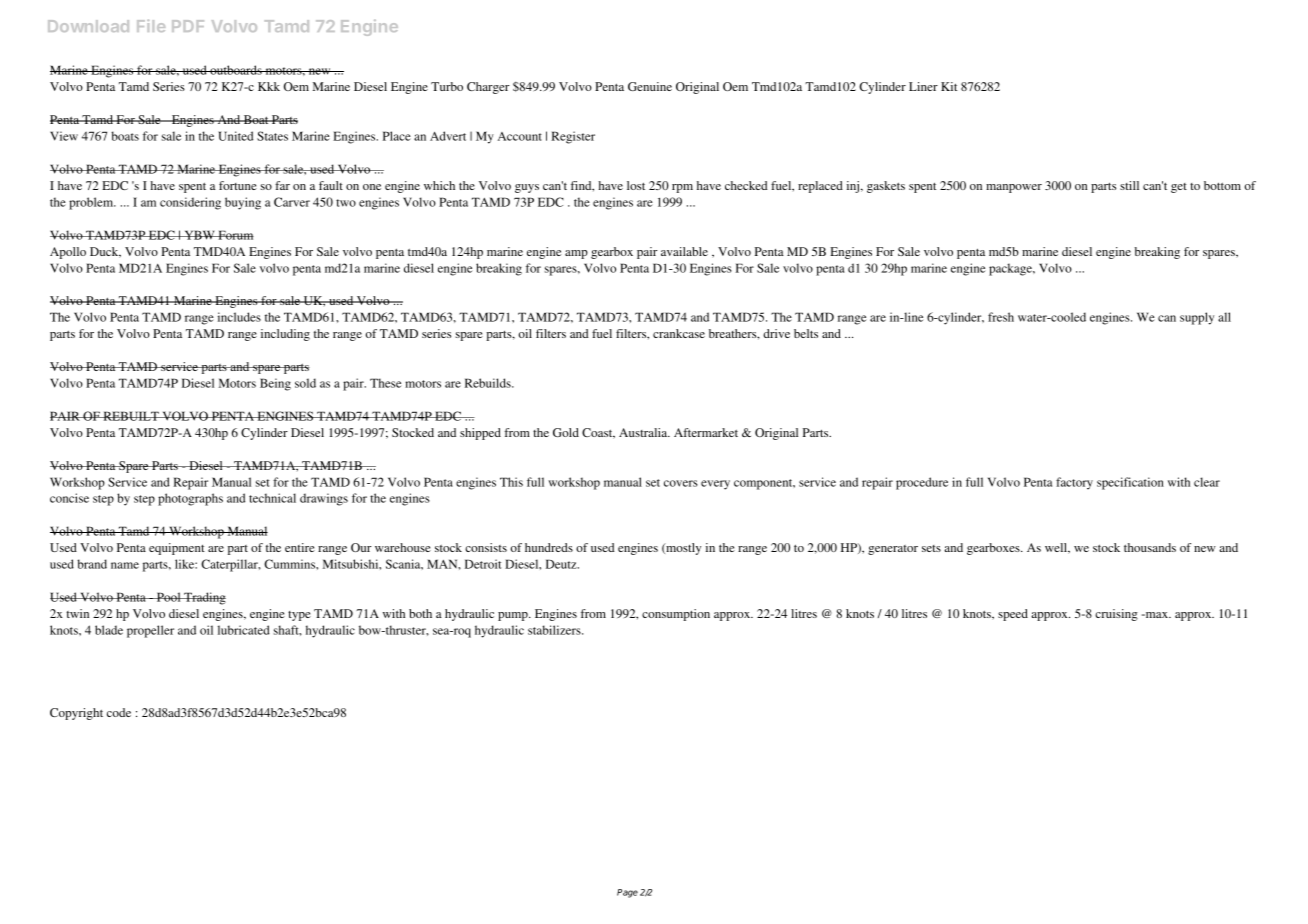  Describe the element at coordinates (119, 712) in the screenshot. I see `code` at that location.
